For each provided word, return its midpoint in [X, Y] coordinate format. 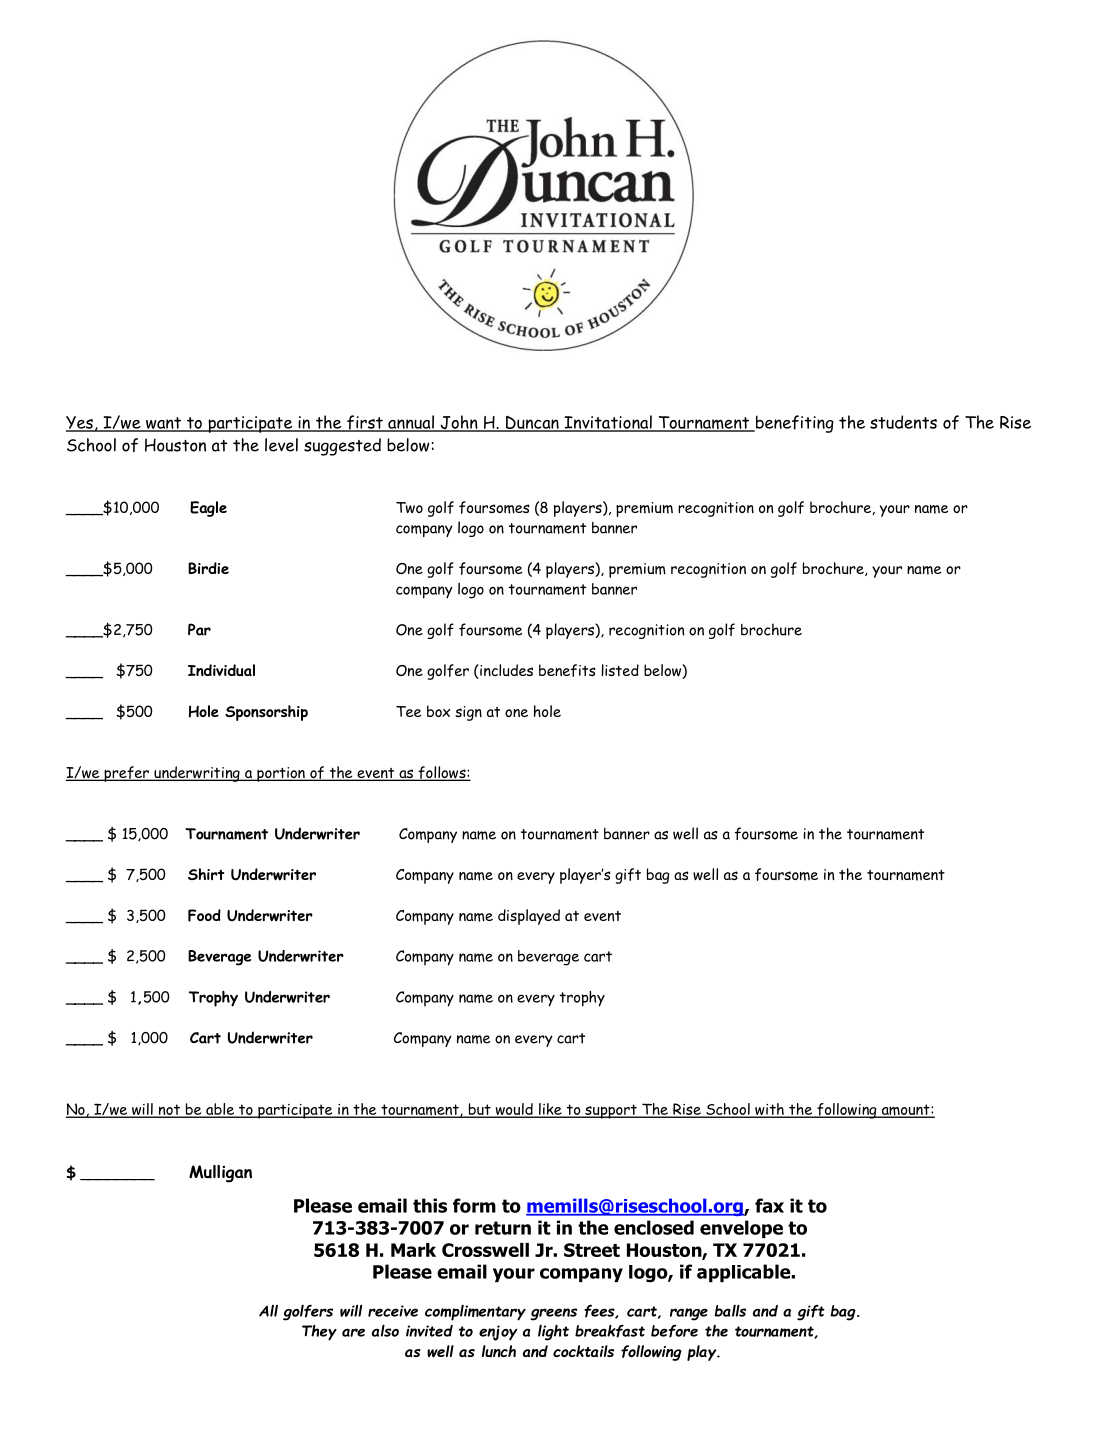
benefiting [793, 424]
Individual [221, 670]
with [769, 1110]
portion [281, 774]
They [319, 1333]
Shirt [206, 874]
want [164, 424]
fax [769, 1205]
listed [620, 670]
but [479, 1110]
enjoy [498, 1333]
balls [730, 1310]
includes [505, 671]
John [459, 423]
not [169, 1111]
